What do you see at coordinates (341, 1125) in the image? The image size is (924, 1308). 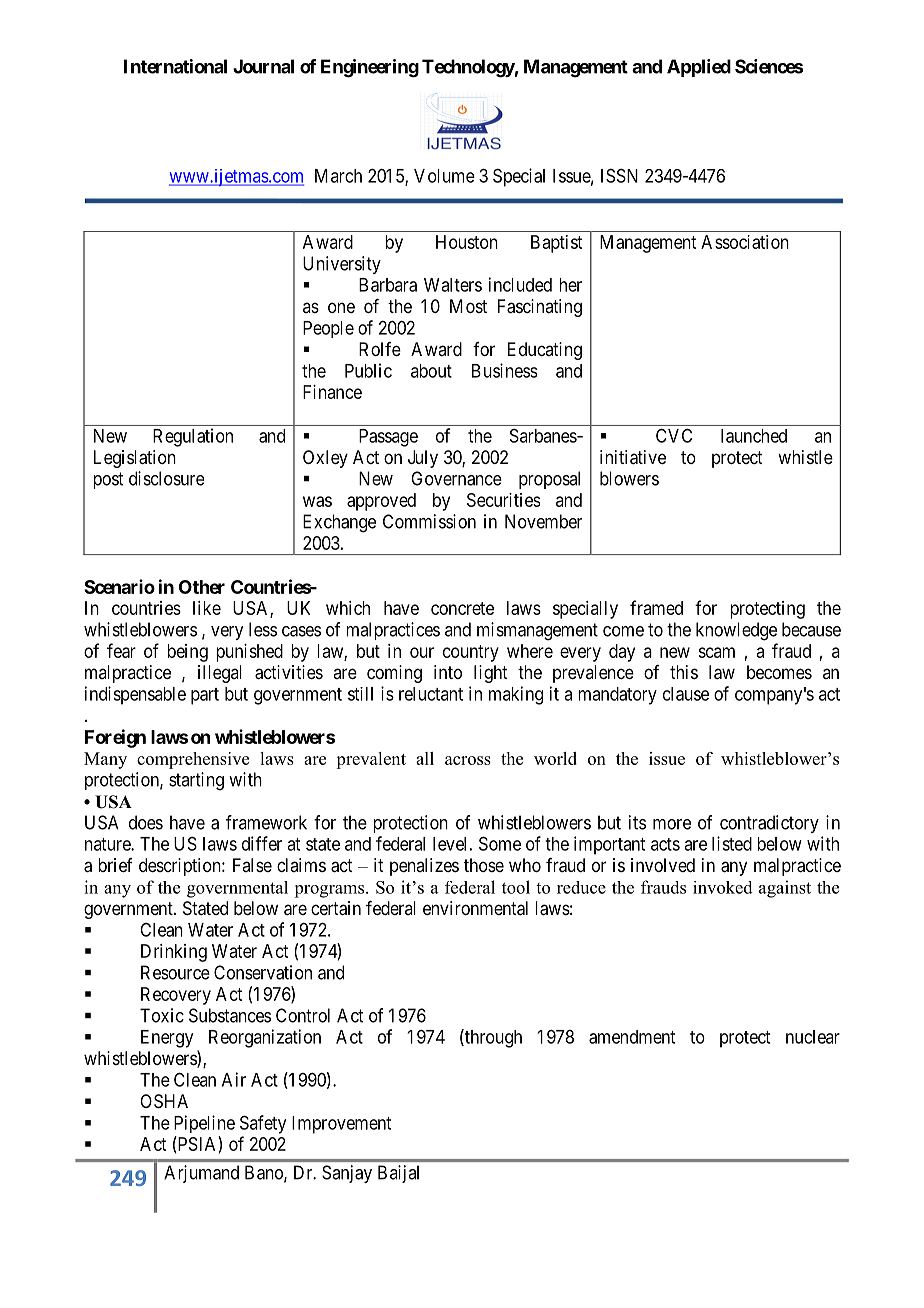 I see `Improvement` at bounding box center [341, 1125].
